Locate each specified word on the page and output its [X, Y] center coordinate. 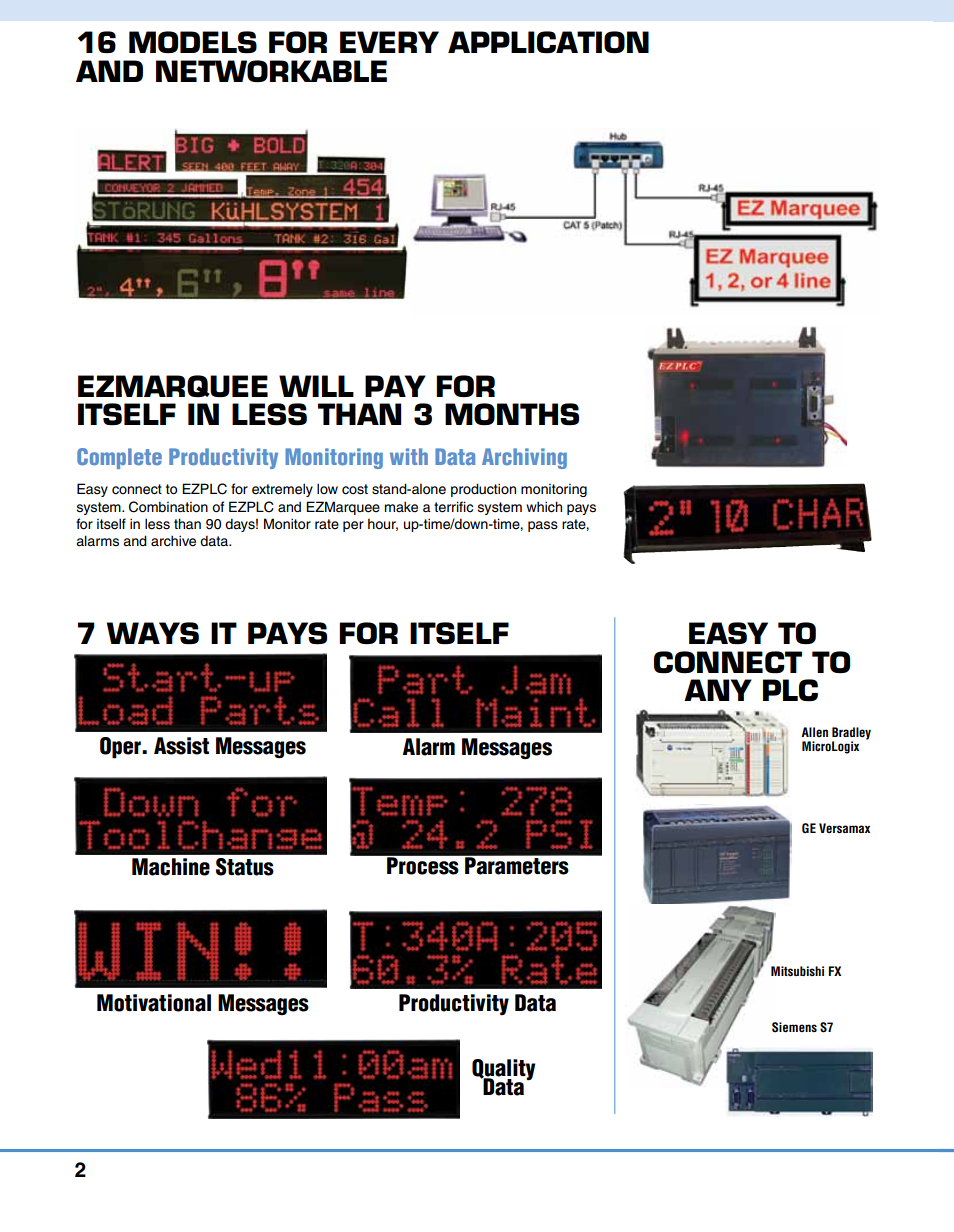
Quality [503, 1071]
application [548, 42]
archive [173, 541]
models [193, 42]
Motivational [154, 1003]
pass [543, 526]
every [389, 42]
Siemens [794, 1027]
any [718, 690]
